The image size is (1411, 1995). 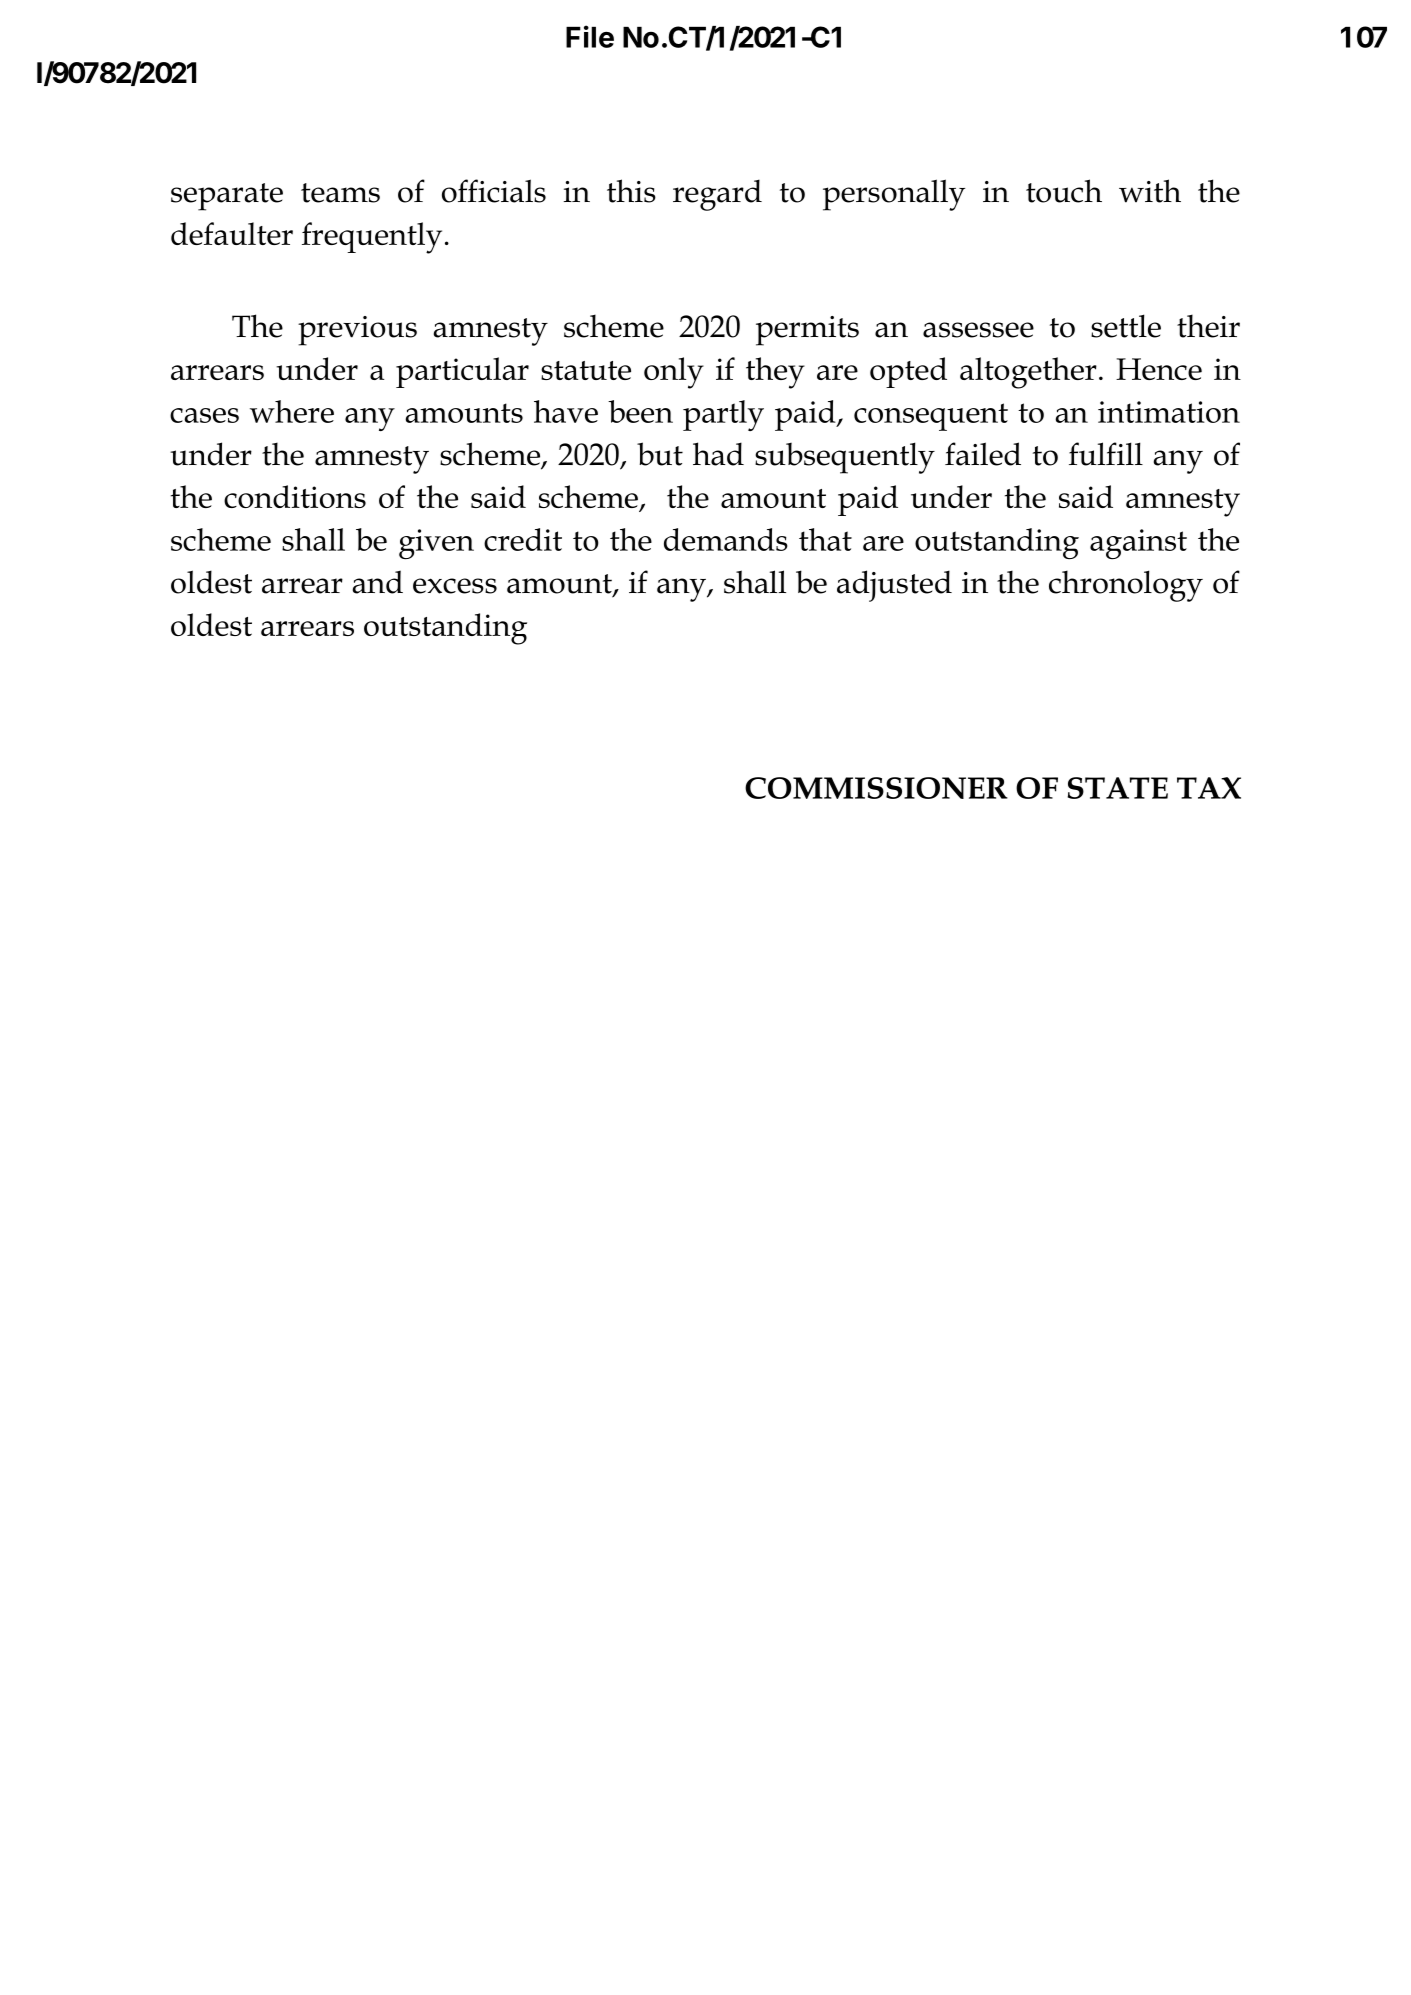 What do you see at coordinates (631, 191) in the page?
I see `this` at bounding box center [631, 191].
